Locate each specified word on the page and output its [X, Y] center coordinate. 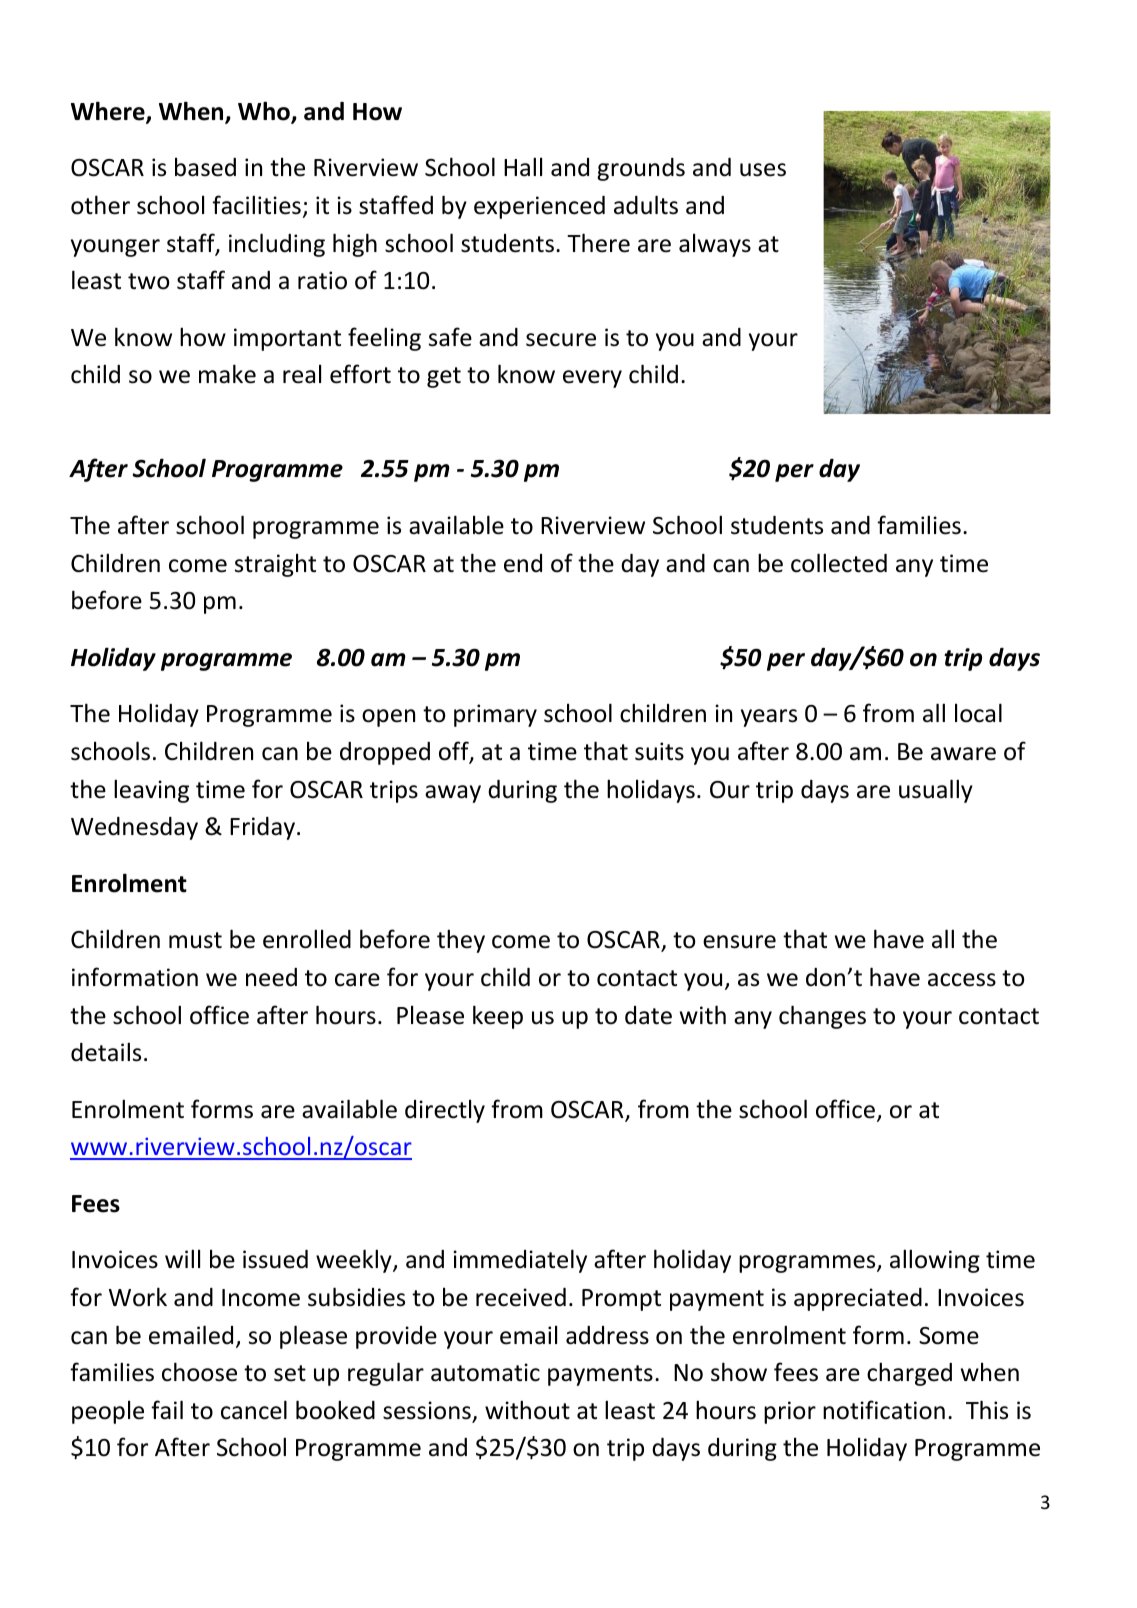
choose [199, 1372]
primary [495, 715]
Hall [523, 167]
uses [763, 170]
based [205, 167]
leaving [151, 791]
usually [936, 791]
